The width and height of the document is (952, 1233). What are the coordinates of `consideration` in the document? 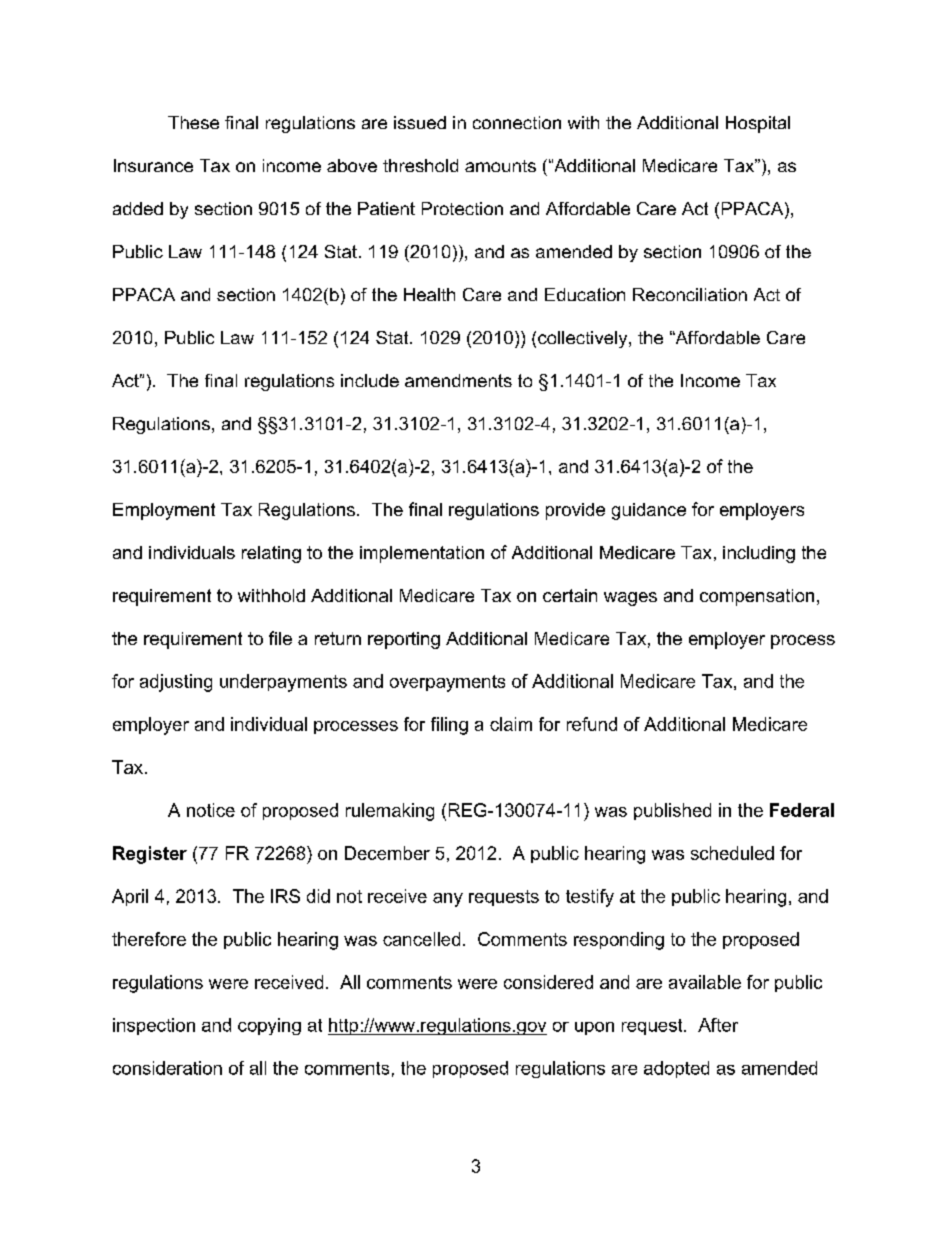 It's located at (167, 1068).
